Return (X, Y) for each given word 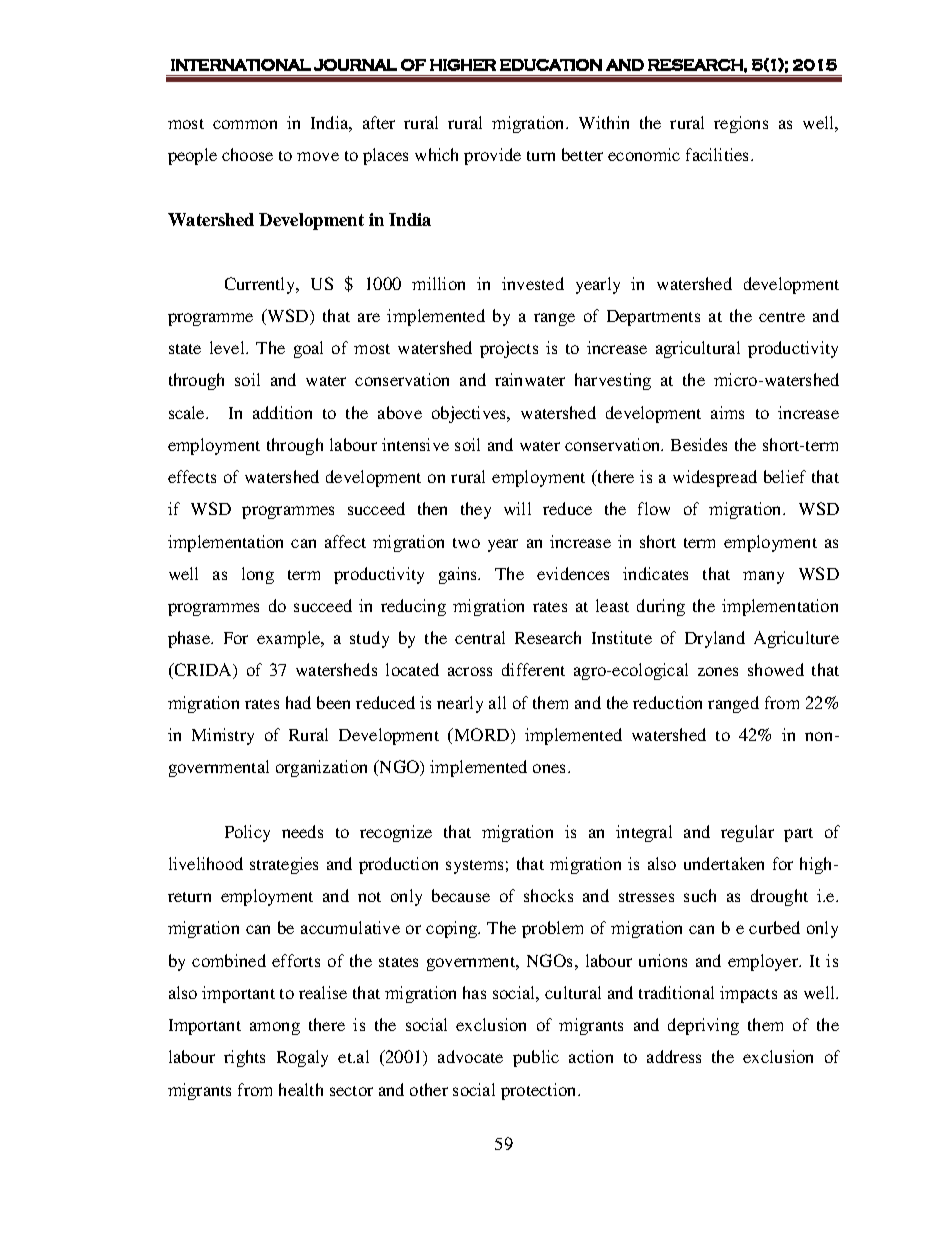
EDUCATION (551, 65)
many (763, 577)
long (258, 575)
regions (741, 124)
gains (459, 575)
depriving (703, 1026)
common (245, 124)
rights (244, 1058)
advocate (470, 1056)
